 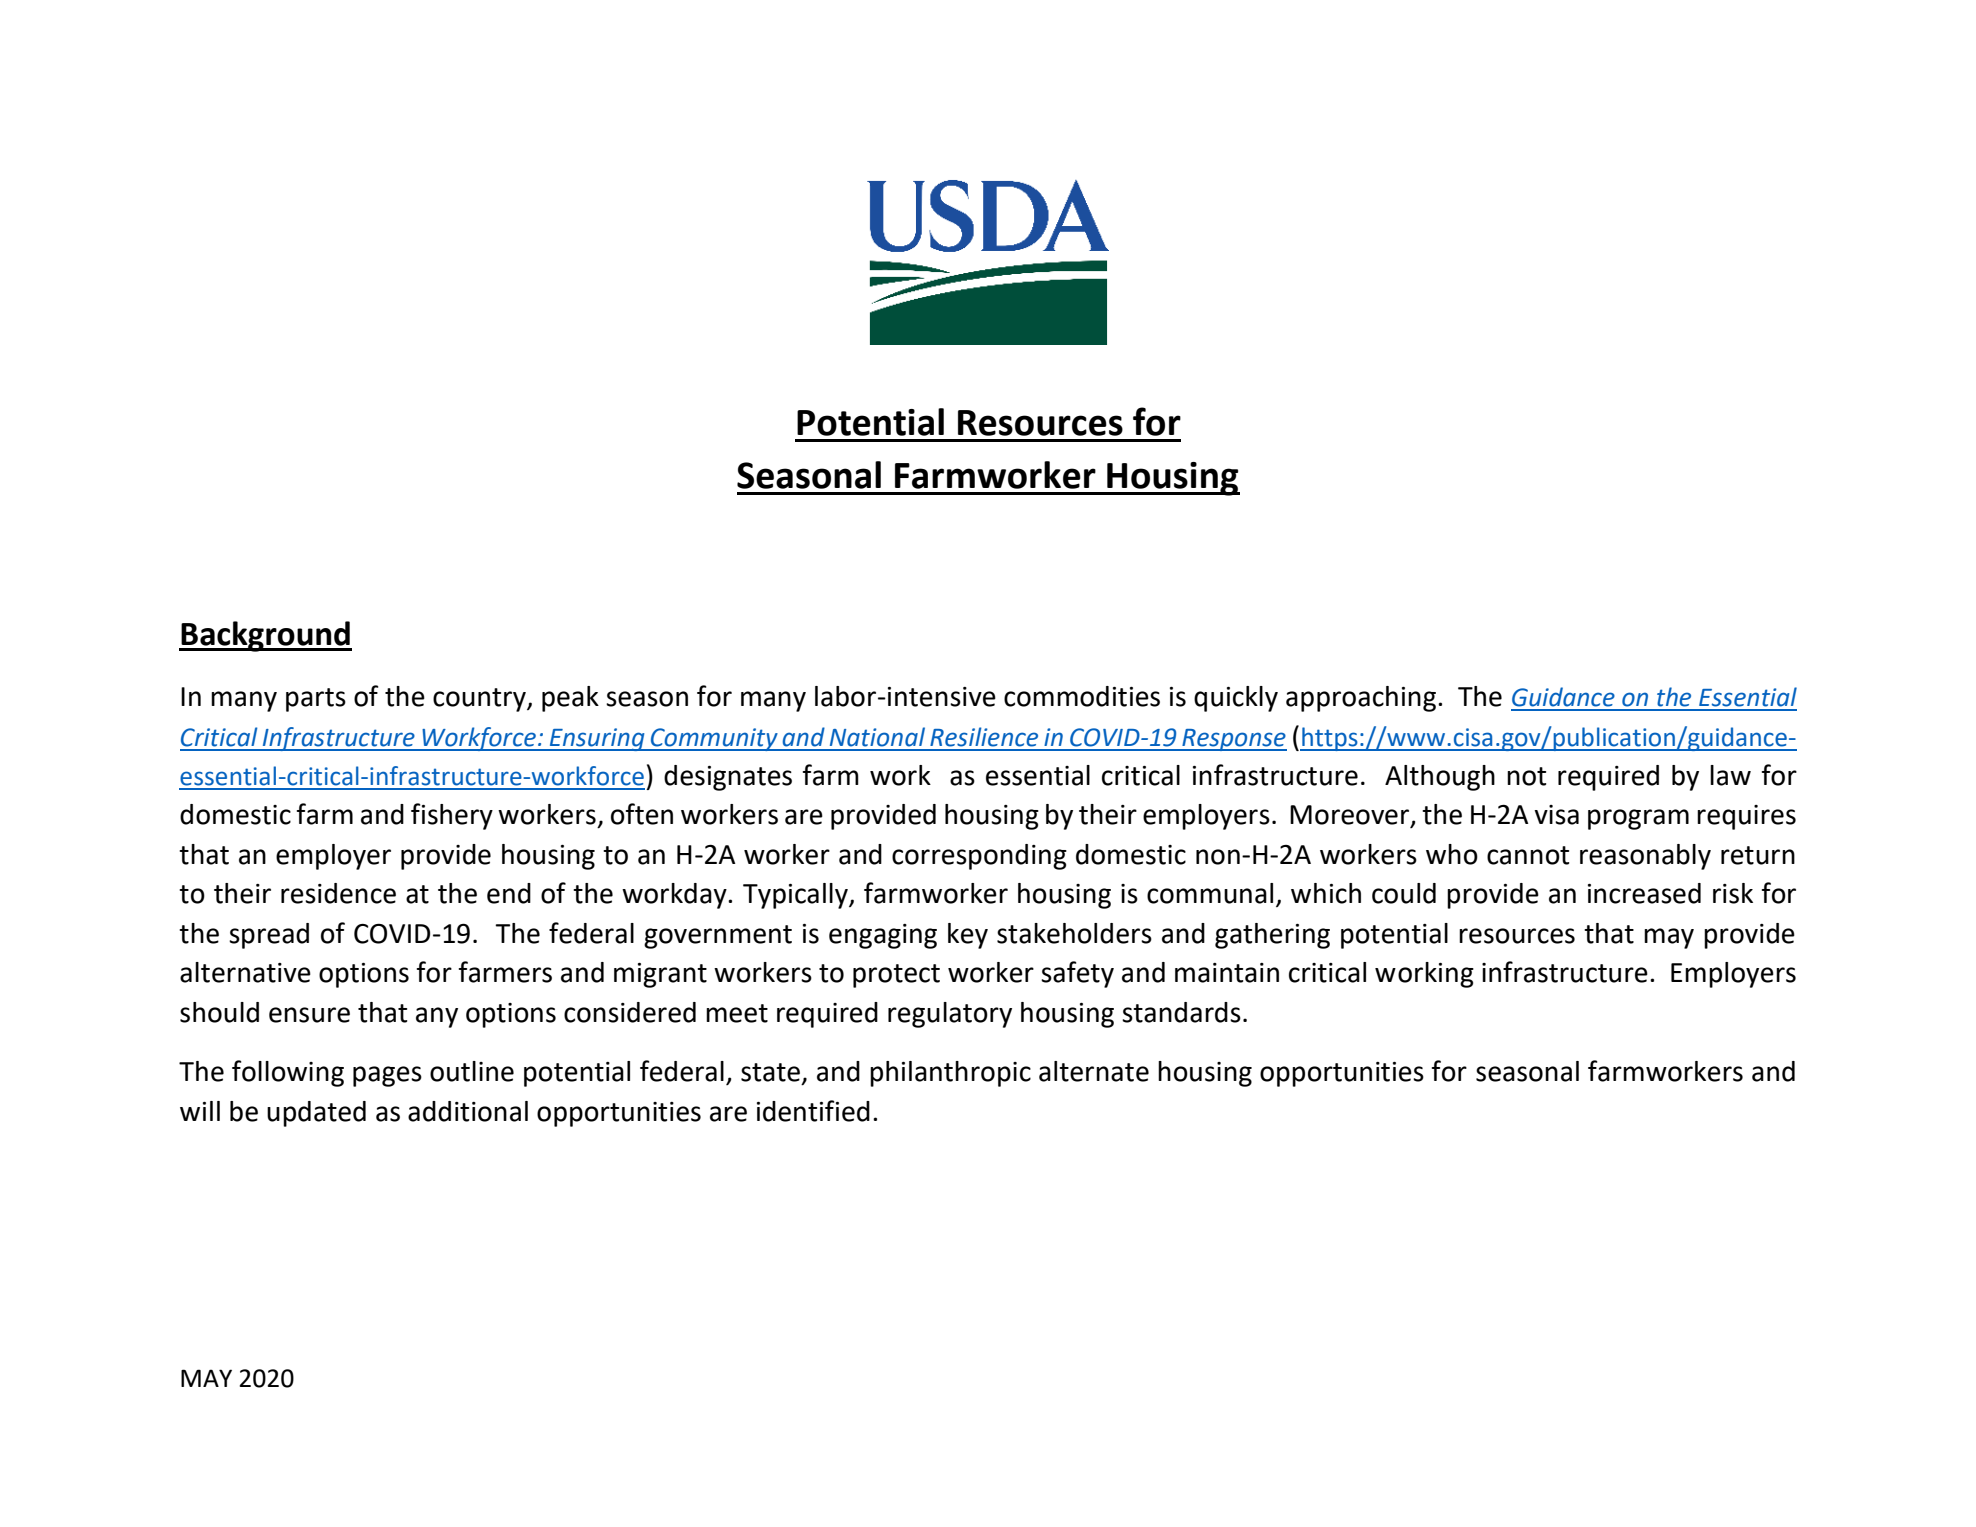 What do you see at coordinates (950, 1015) in the screenshot?
I see `regulatory` at bounding box center [950, 1015].
